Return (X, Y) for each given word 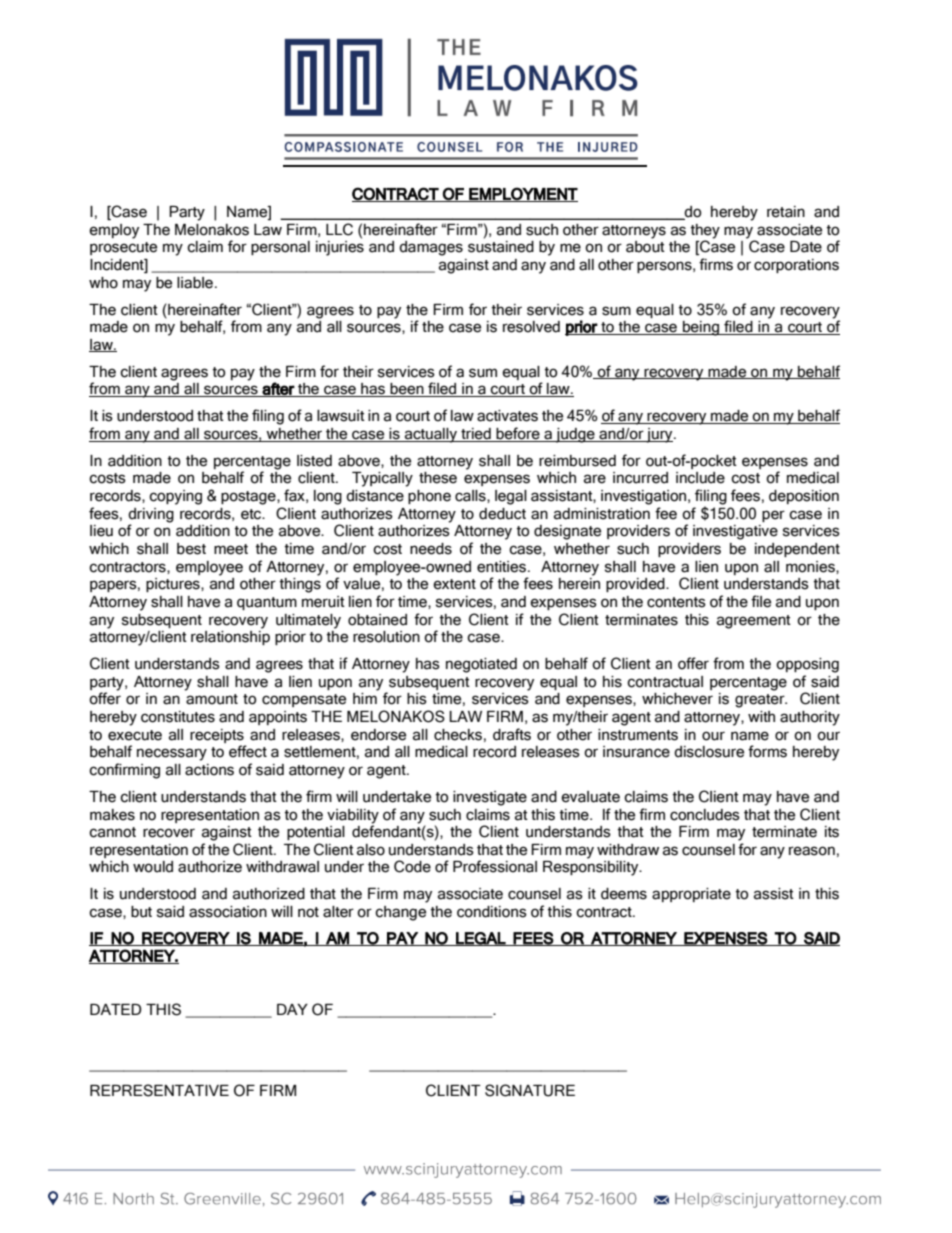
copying (175, 497)
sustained (501, 247)
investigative (735, 532)
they (705, 232)
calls (471, 496)
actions (209, 770)
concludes (705, 815)
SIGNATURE (530, 1090)
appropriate (691, 895)
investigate (490, 798)
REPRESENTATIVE (159, 1090)
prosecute (123, 248)
